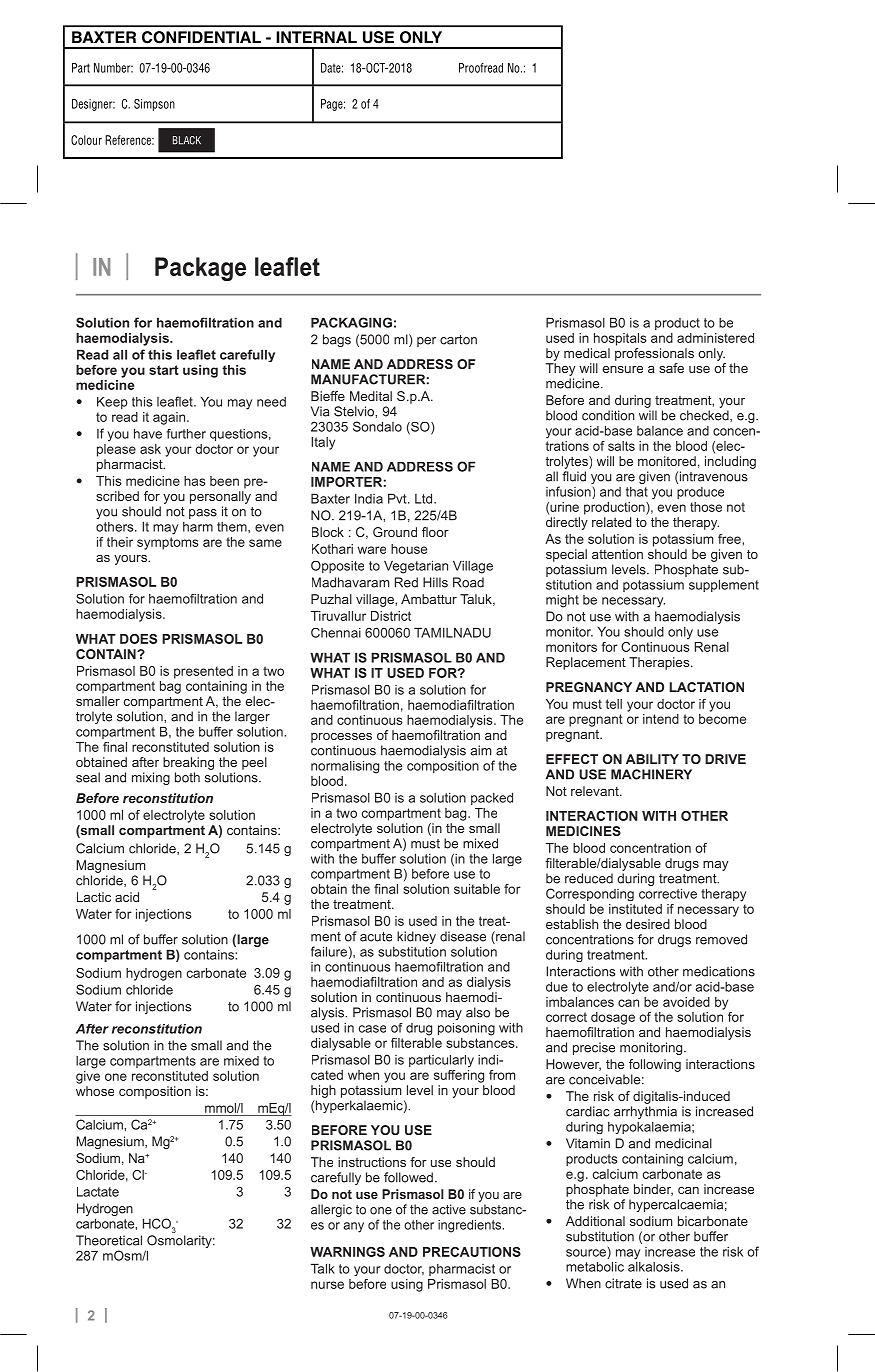 This page has width=875, height=1372. I want to click on DOES, so click(138, 639).
